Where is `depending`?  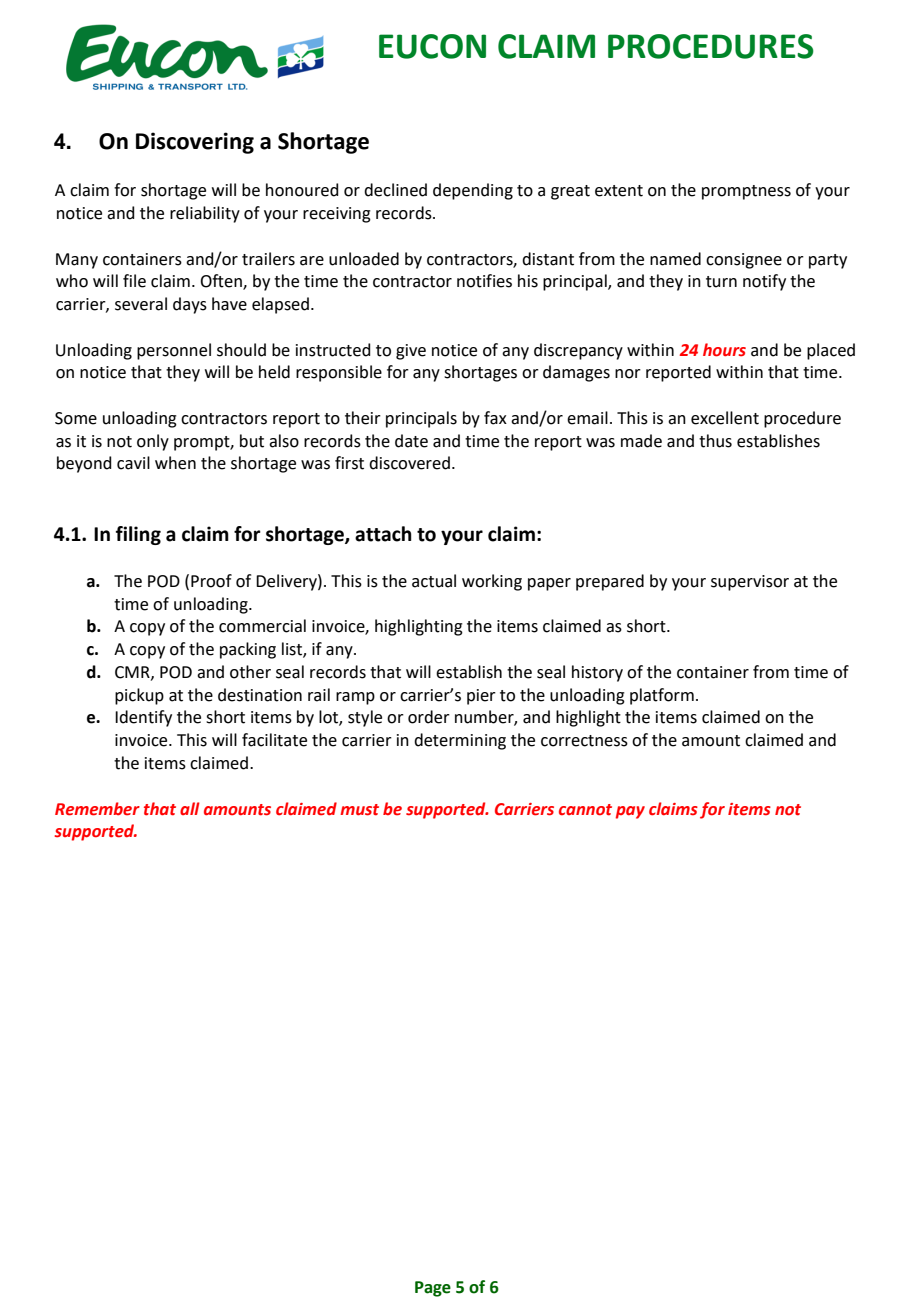
depending is located at coordinates (473, 191).
